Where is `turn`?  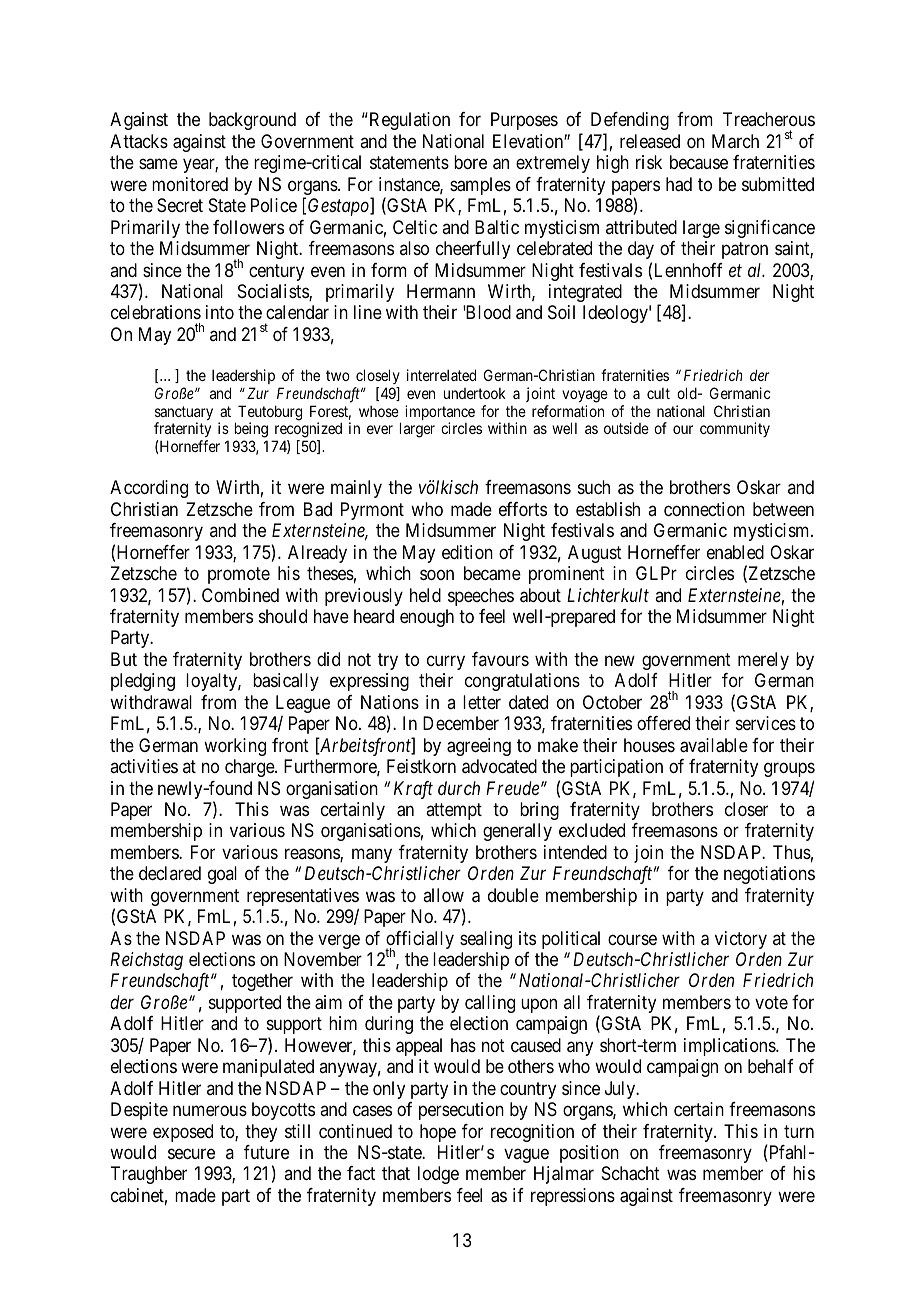
turn is located at coordinates (799, 1131).
